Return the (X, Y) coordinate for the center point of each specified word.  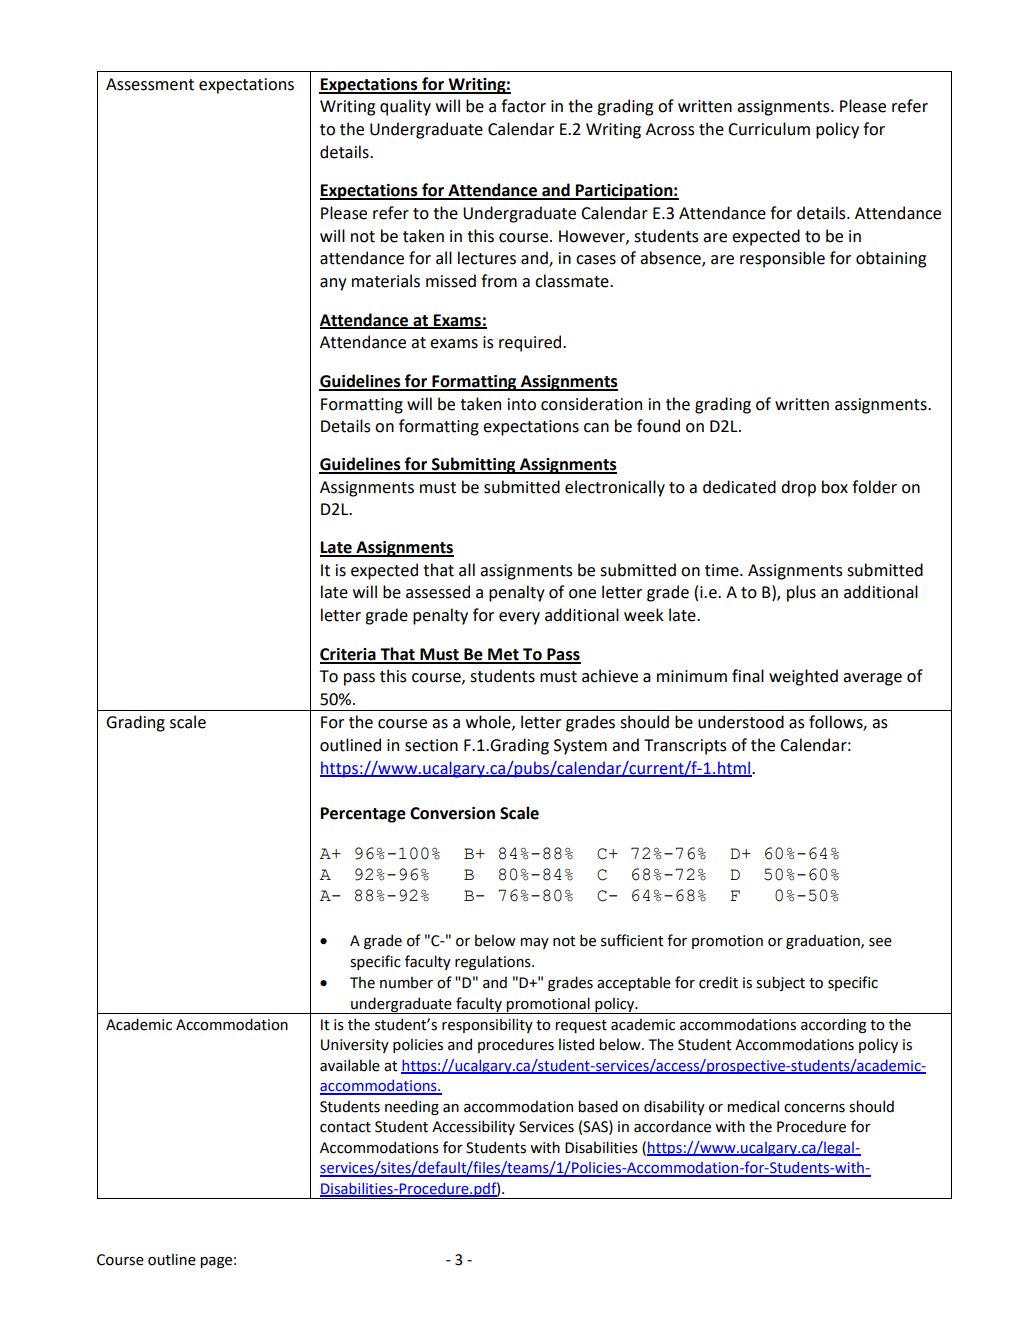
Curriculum (769, 129)
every (519, 618)
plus (801, 593)
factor (523, 106)
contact (345, 1127)
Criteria (349, 655)
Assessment (150, 84)
